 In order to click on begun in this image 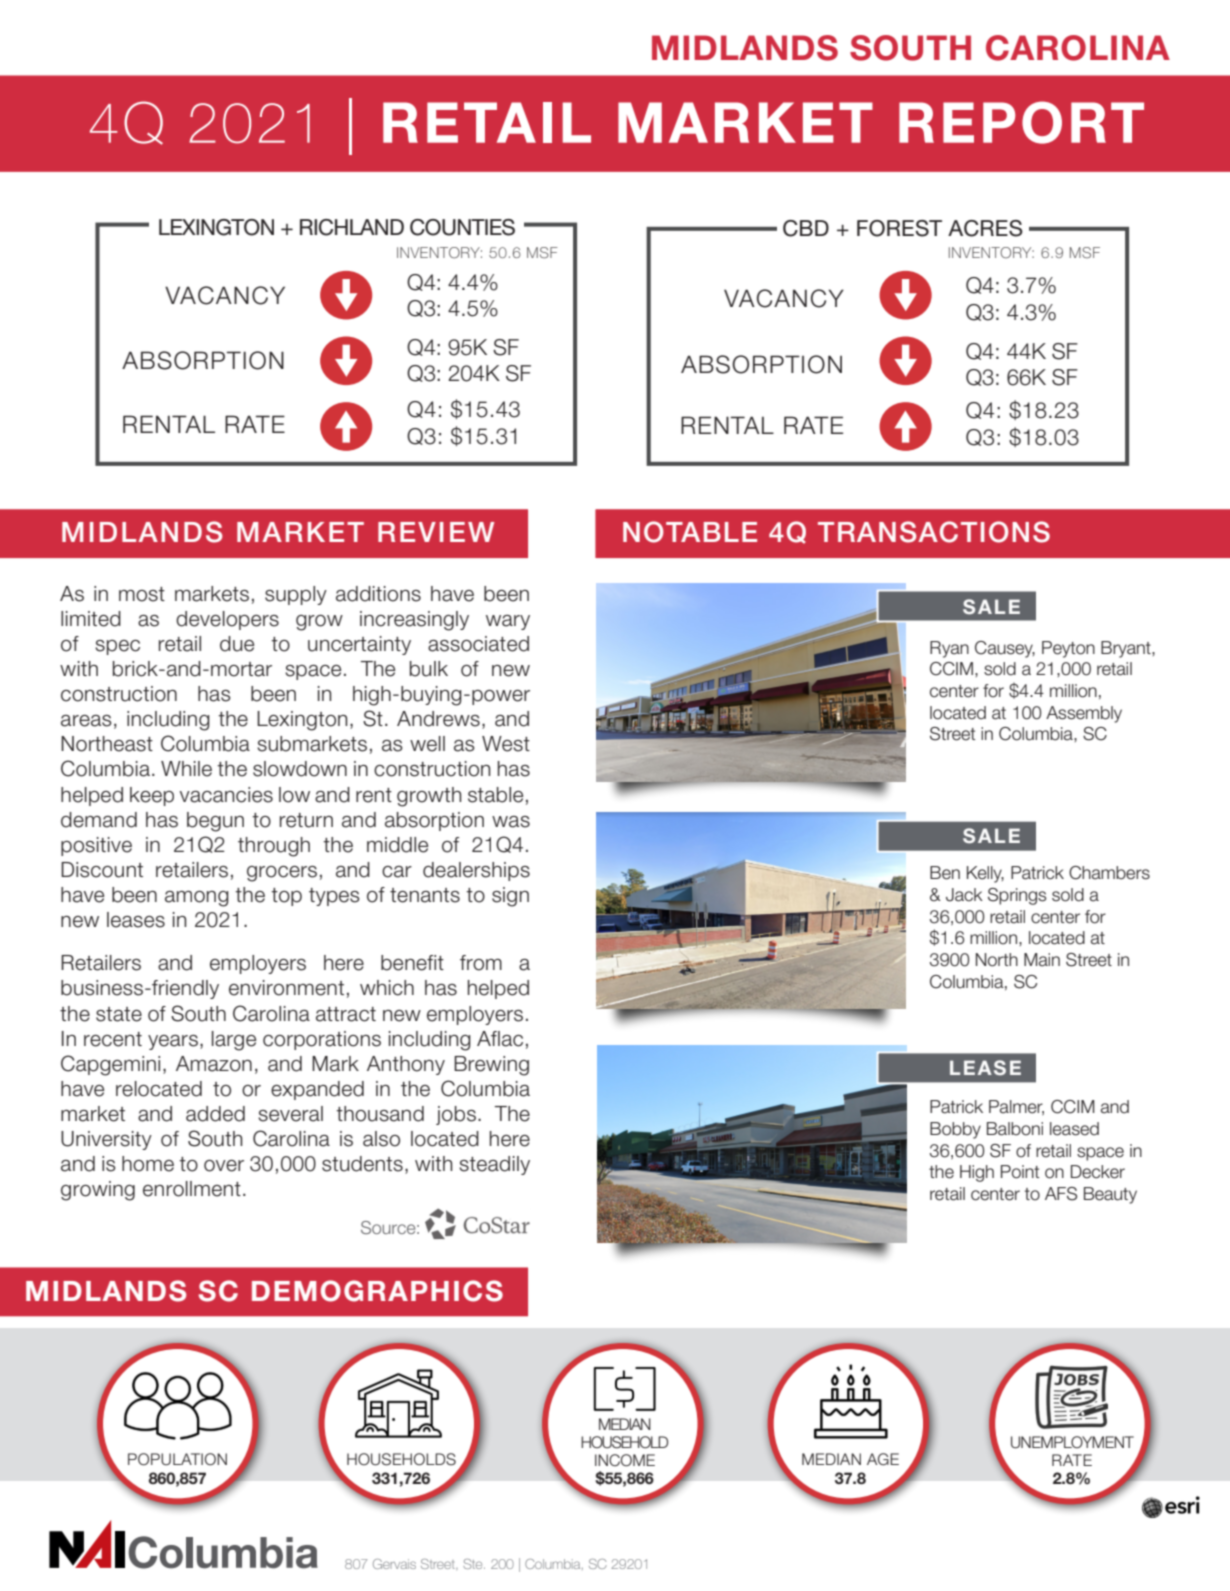, I will do `click(215, 822)`.
